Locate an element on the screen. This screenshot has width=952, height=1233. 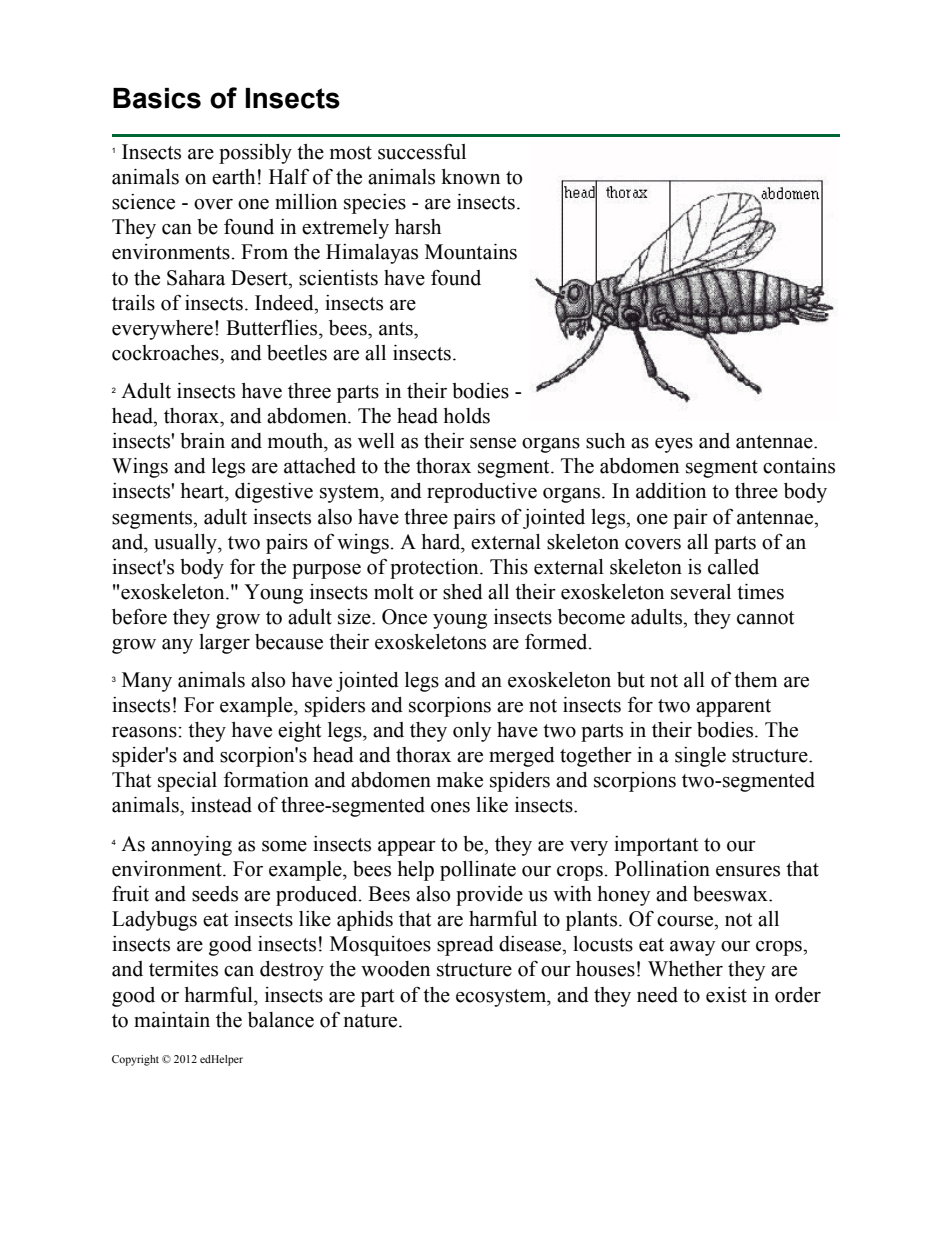
holds is located at coordinates (466, 416).
